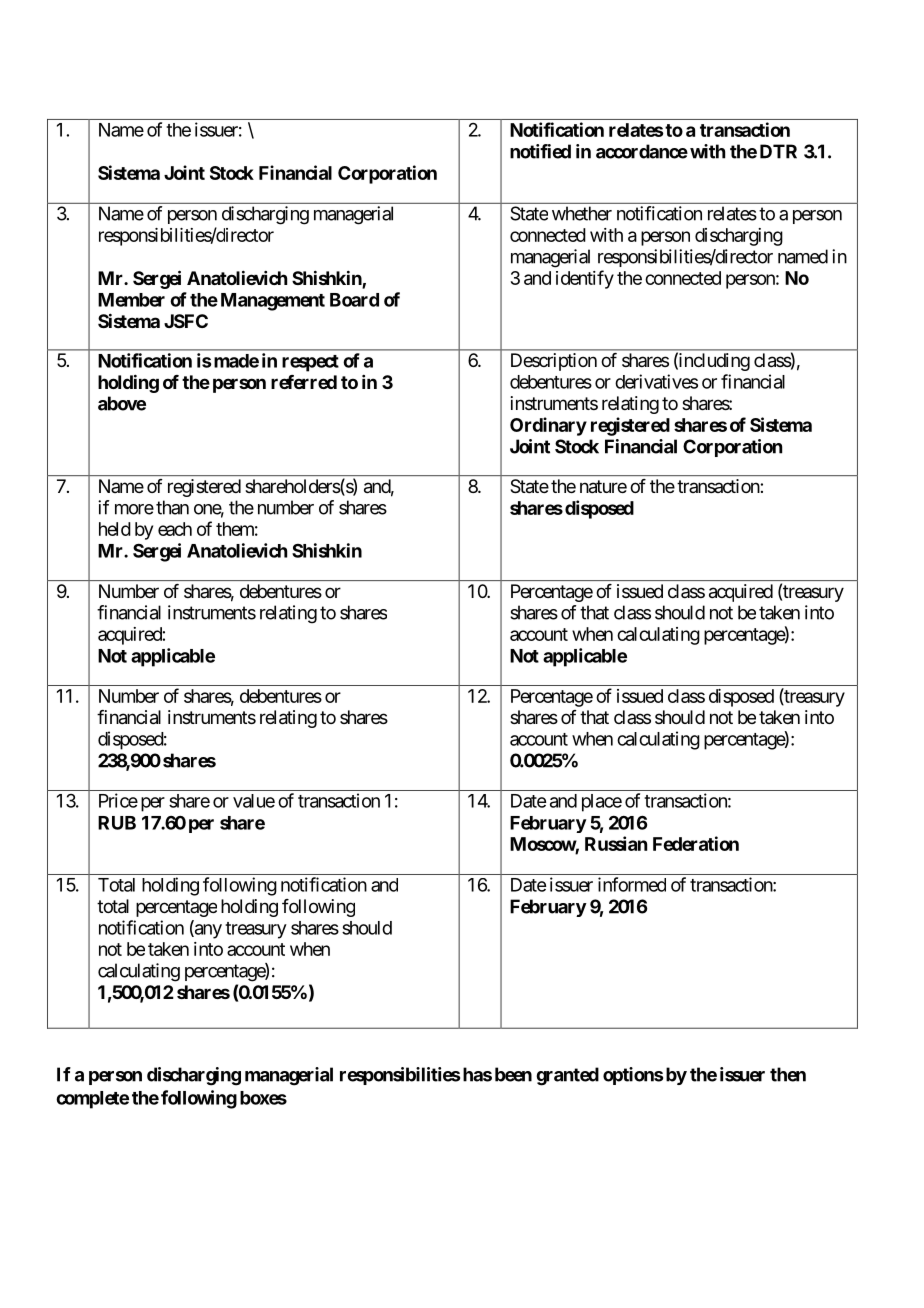  Describe the element at coordinates (175, 529) in the screenshot. I see `each` at that location.
